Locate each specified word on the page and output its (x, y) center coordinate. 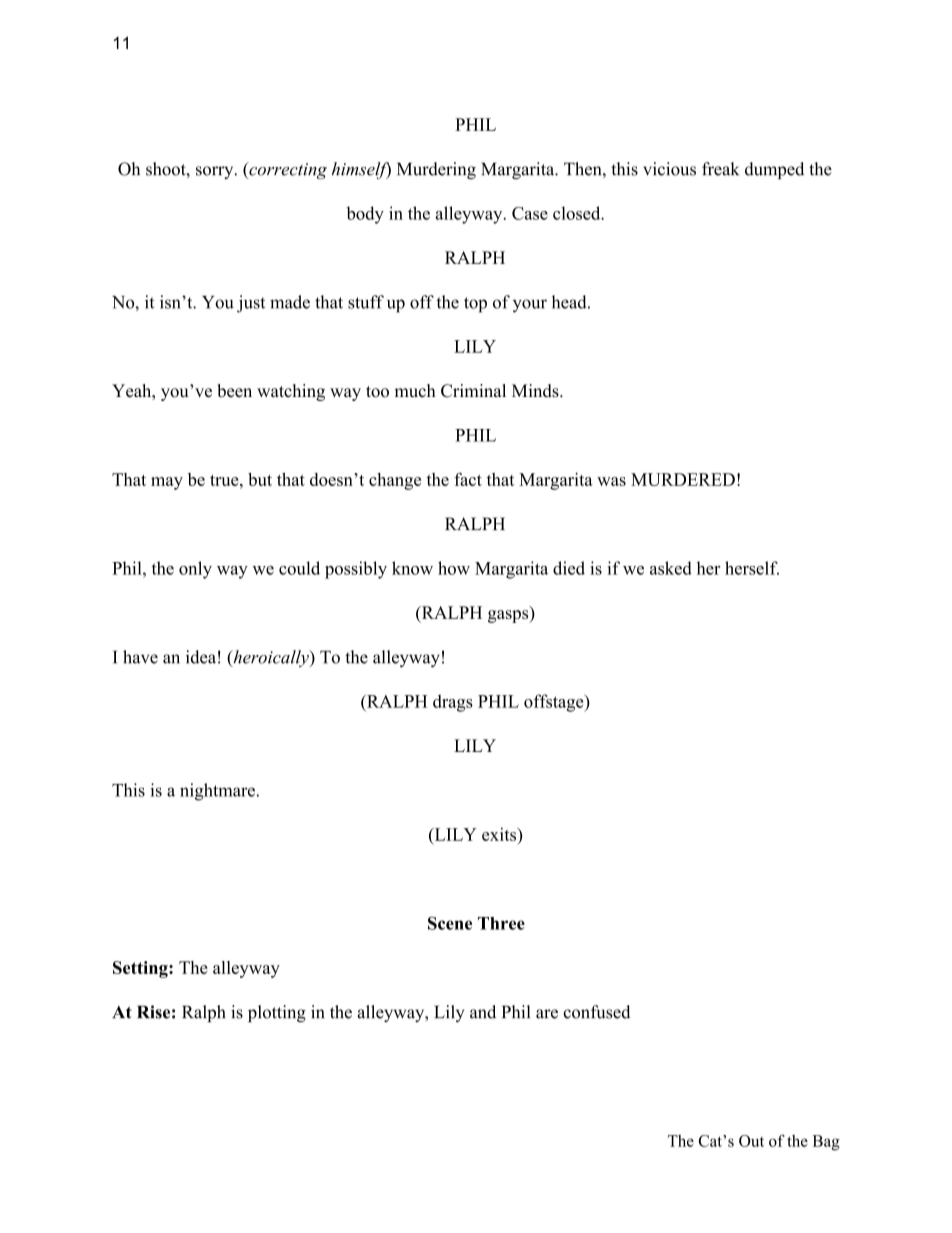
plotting (277, 1013)
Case (530, 213)
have (140, 657)
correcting (287, 170)
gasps (509, 616)
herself (752, 568)
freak (720, 169)
